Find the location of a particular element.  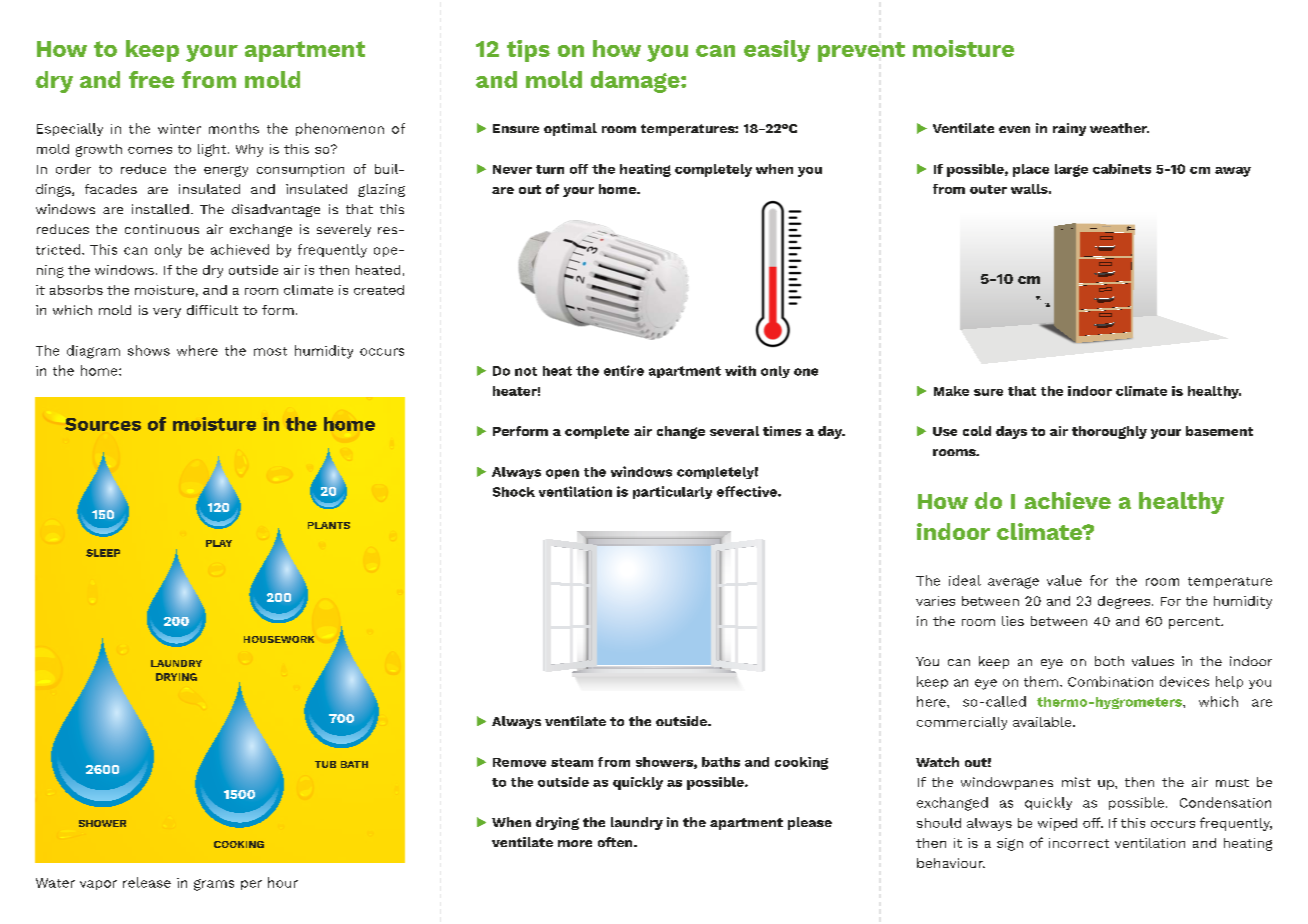

grams is located at coordinates (214, 885).
